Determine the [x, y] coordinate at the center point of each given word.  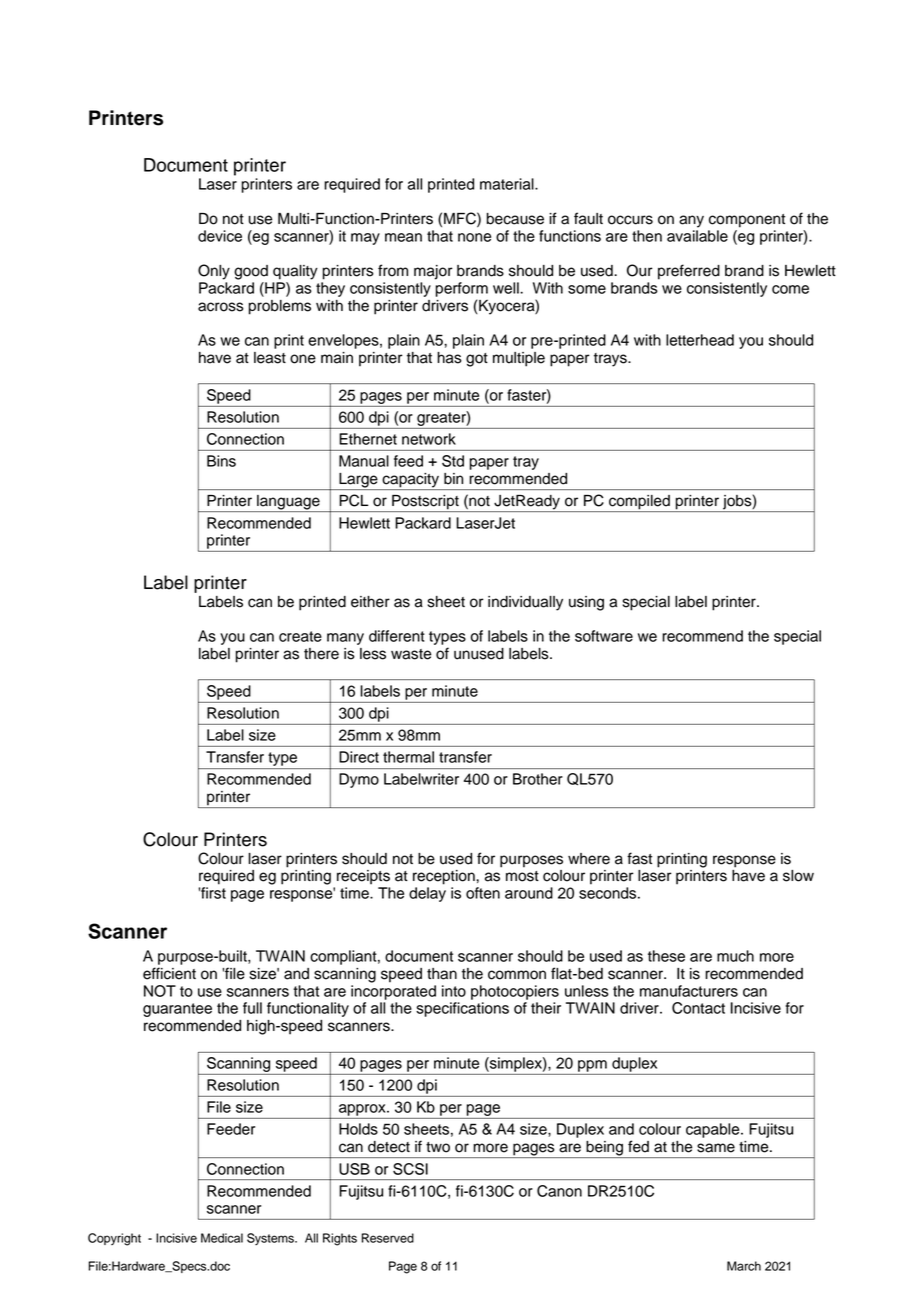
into [454, 991]
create [300, 636]
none [474, 237]
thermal [408, 757]
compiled [639, 503]
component [747, 221]
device [220, 236]
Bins [221, 461]
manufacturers [689, 991]
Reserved [388, 1238]
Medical [222, 1238]
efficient [169, 973]
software [604, 636]
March [744, 1266]
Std [453, 461]
